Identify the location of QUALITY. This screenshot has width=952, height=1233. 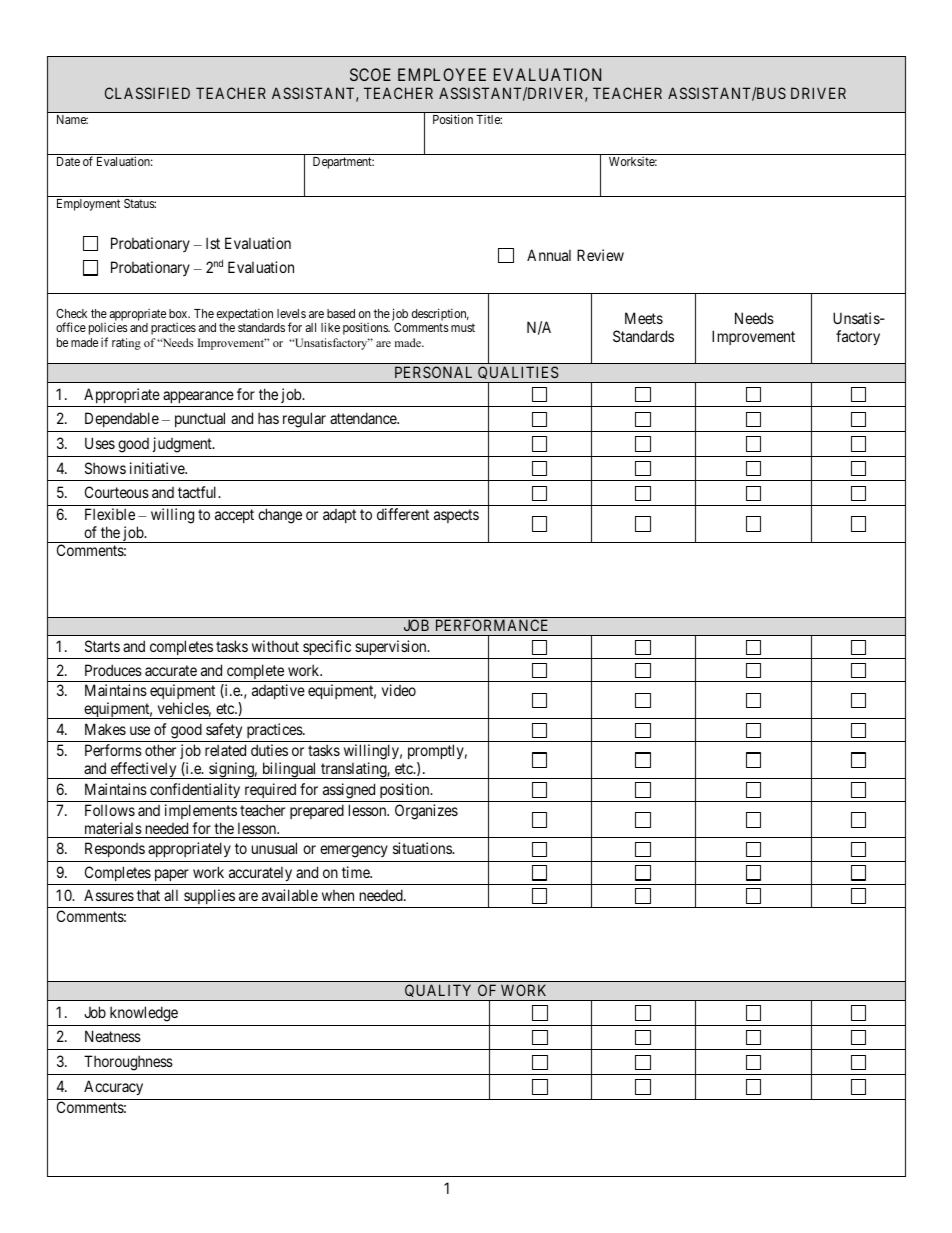
(439, 992).
